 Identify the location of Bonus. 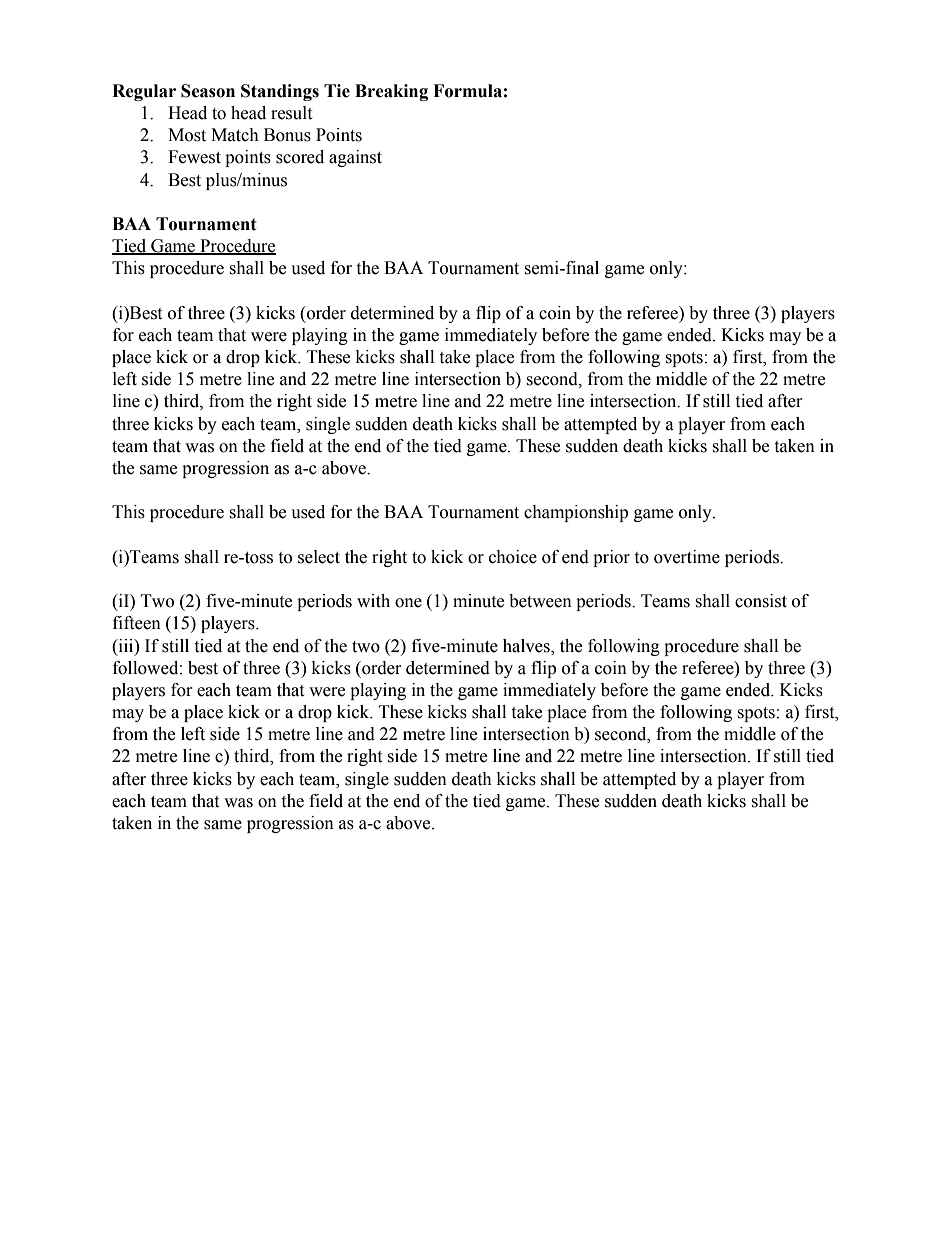
(287, 135).
